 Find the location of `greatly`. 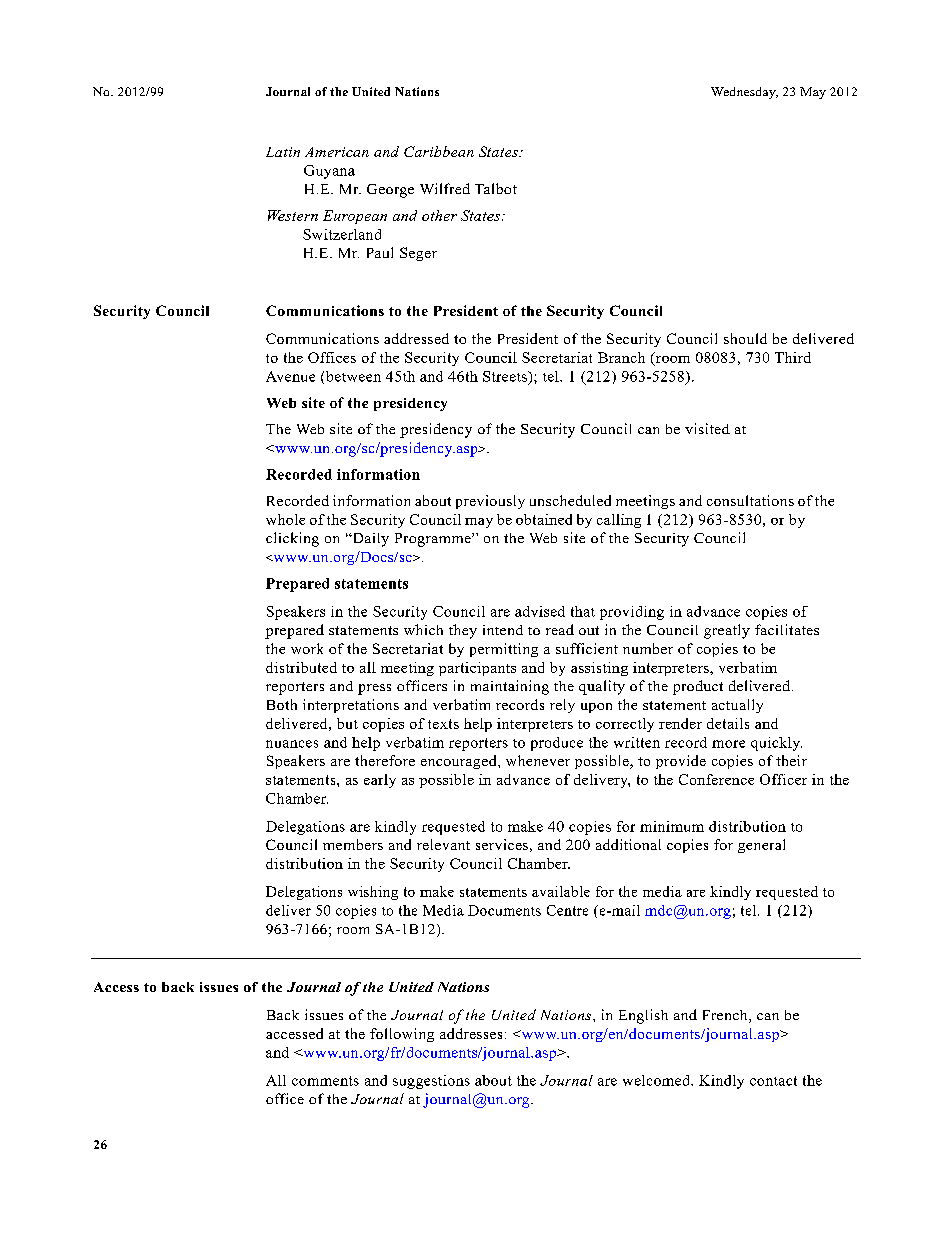

greatly is located at coordinates (727, 631).
